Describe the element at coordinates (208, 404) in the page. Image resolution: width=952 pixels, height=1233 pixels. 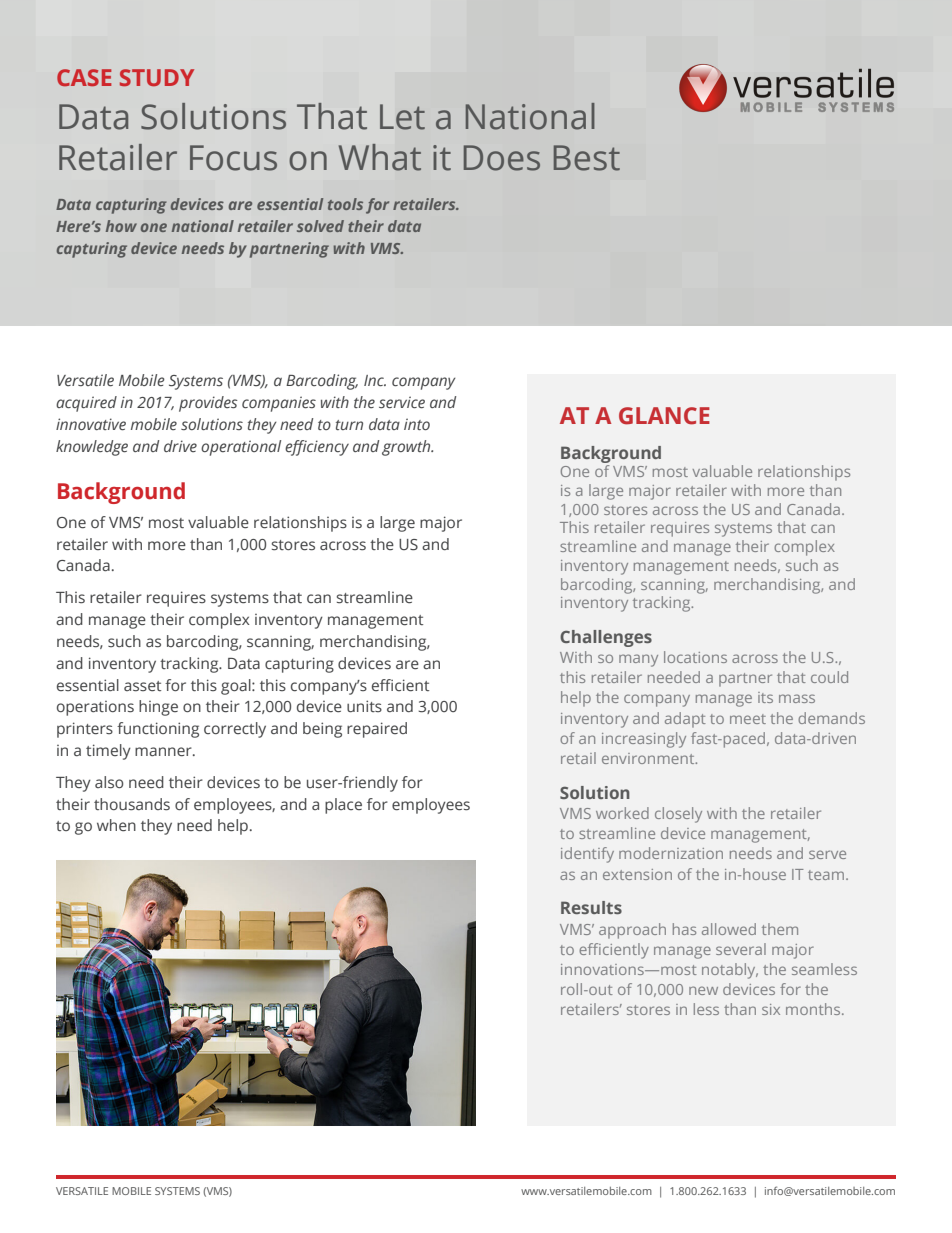
I see `provides` at that location.
